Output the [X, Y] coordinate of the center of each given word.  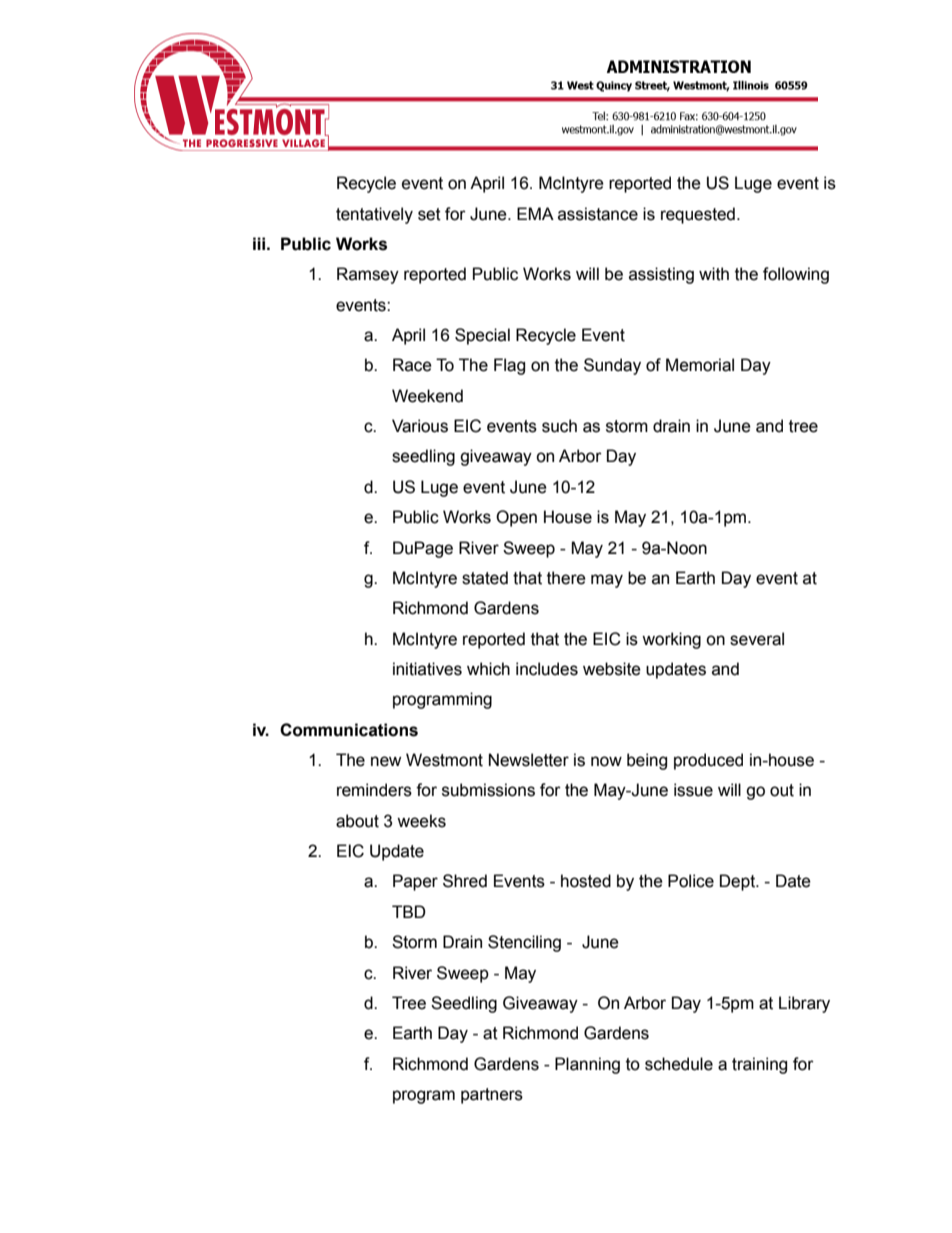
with [714, 274]
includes [547, 669]
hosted [586, 881]
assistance [598, 214]
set [429, 214]
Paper [415, 882]
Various [420, 426]
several [757, 639]
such [559, 426]
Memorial [700, 365]
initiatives [427, 669]
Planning [587, 1065]
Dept [738, 882]
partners [492, 1096]
